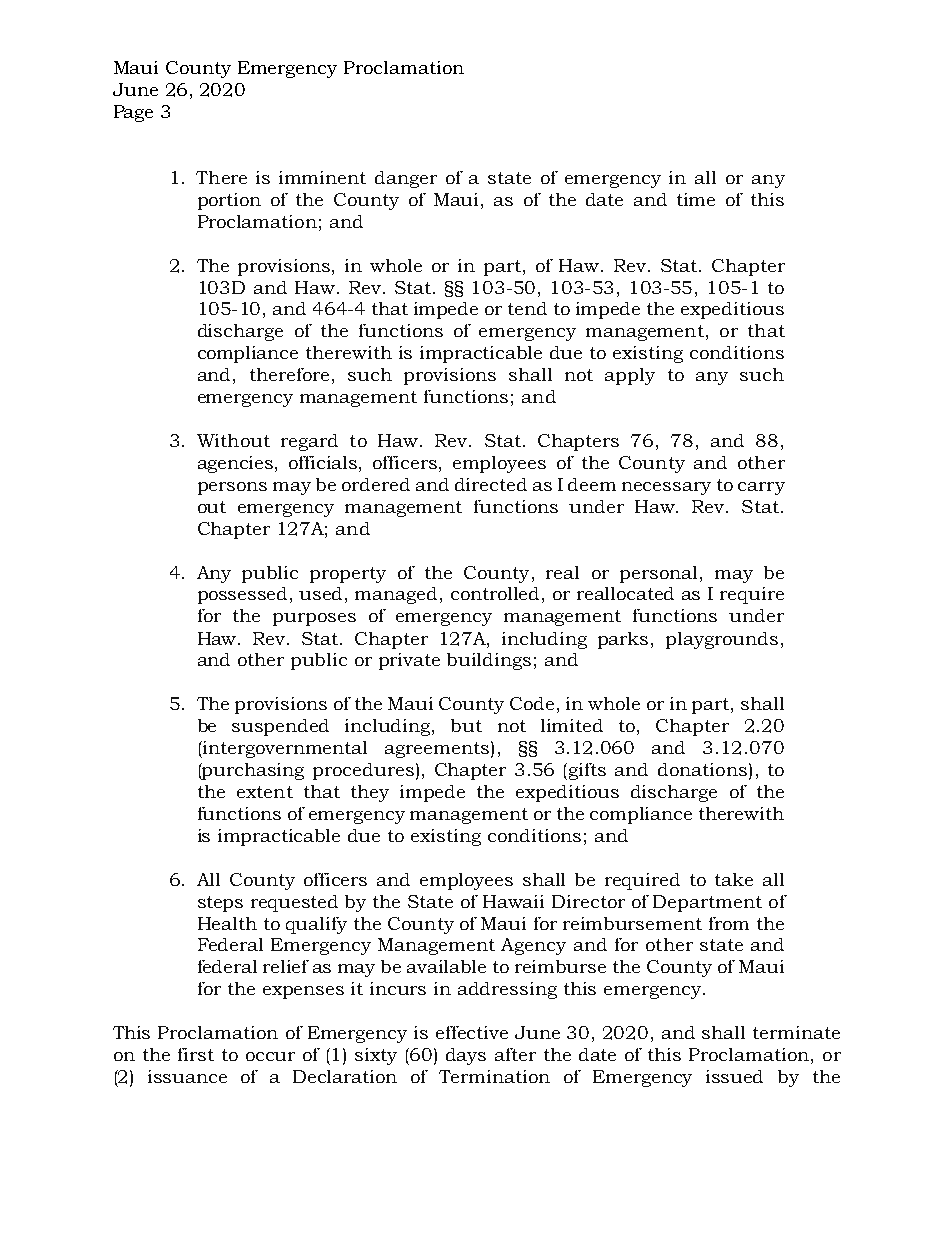 The width and height of the page is (952, 1233). Describe the element at coordinates (265, 792) in the page. I see `extent` at that location.
